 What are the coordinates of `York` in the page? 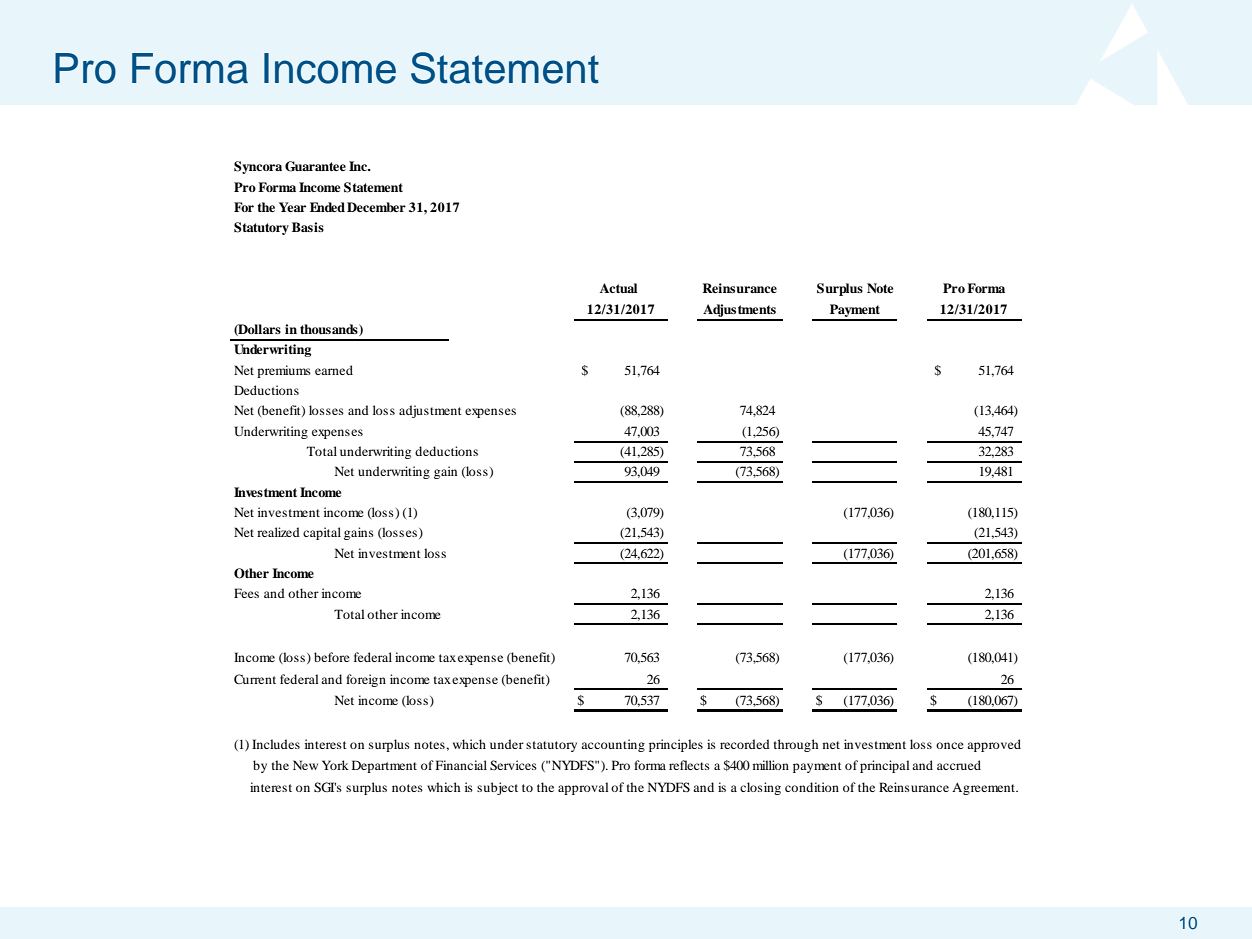 It's located at (335, 765).
